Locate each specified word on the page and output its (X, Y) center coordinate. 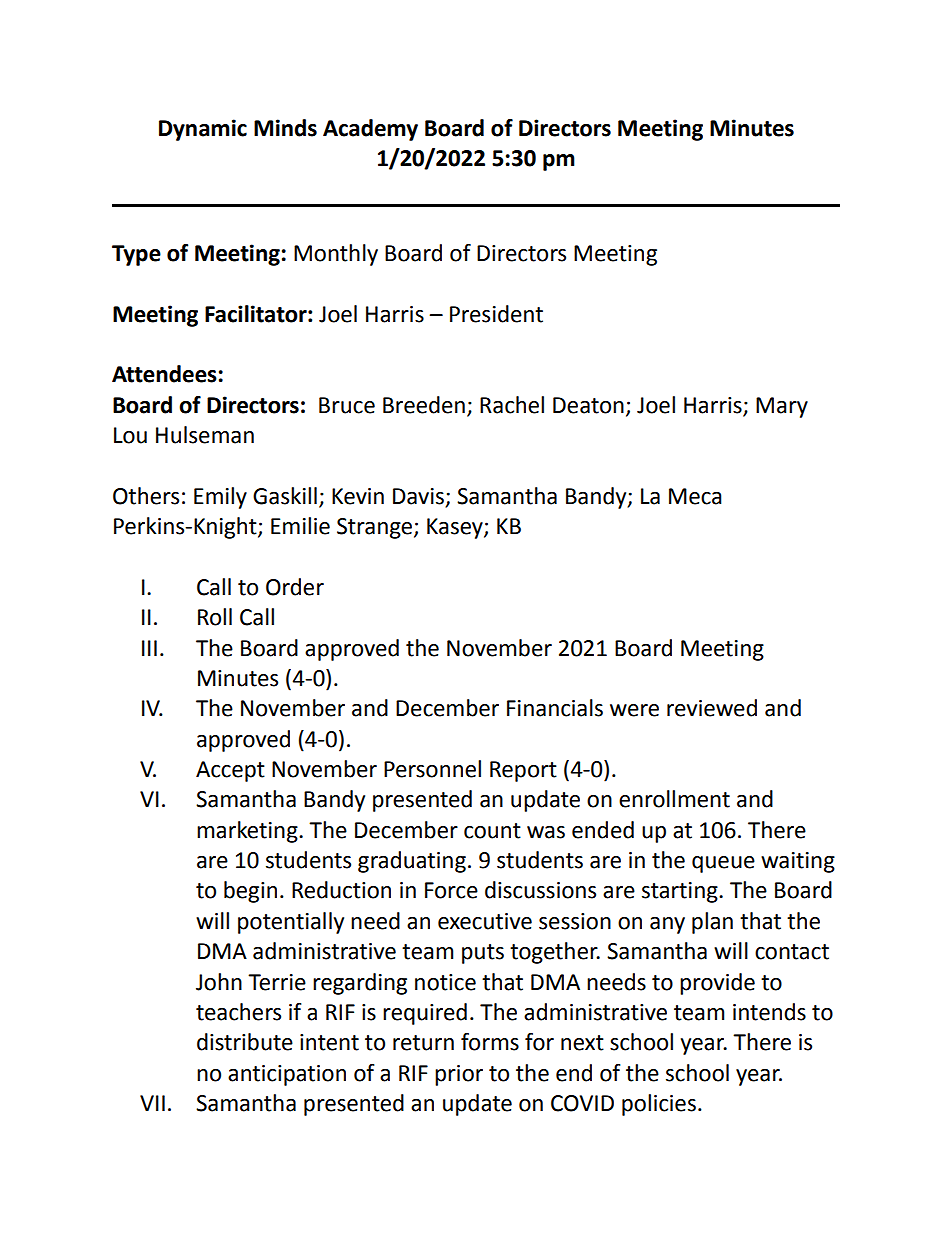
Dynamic (203, 130)
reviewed (712, 708)
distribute (245, 1042)
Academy (370, 130)
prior (459, 1075)
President (496, 314)
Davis (418, 496)
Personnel (432, 769)
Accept (230, 771)
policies (659, 1105)
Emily (220, 498)
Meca (695, 496)
